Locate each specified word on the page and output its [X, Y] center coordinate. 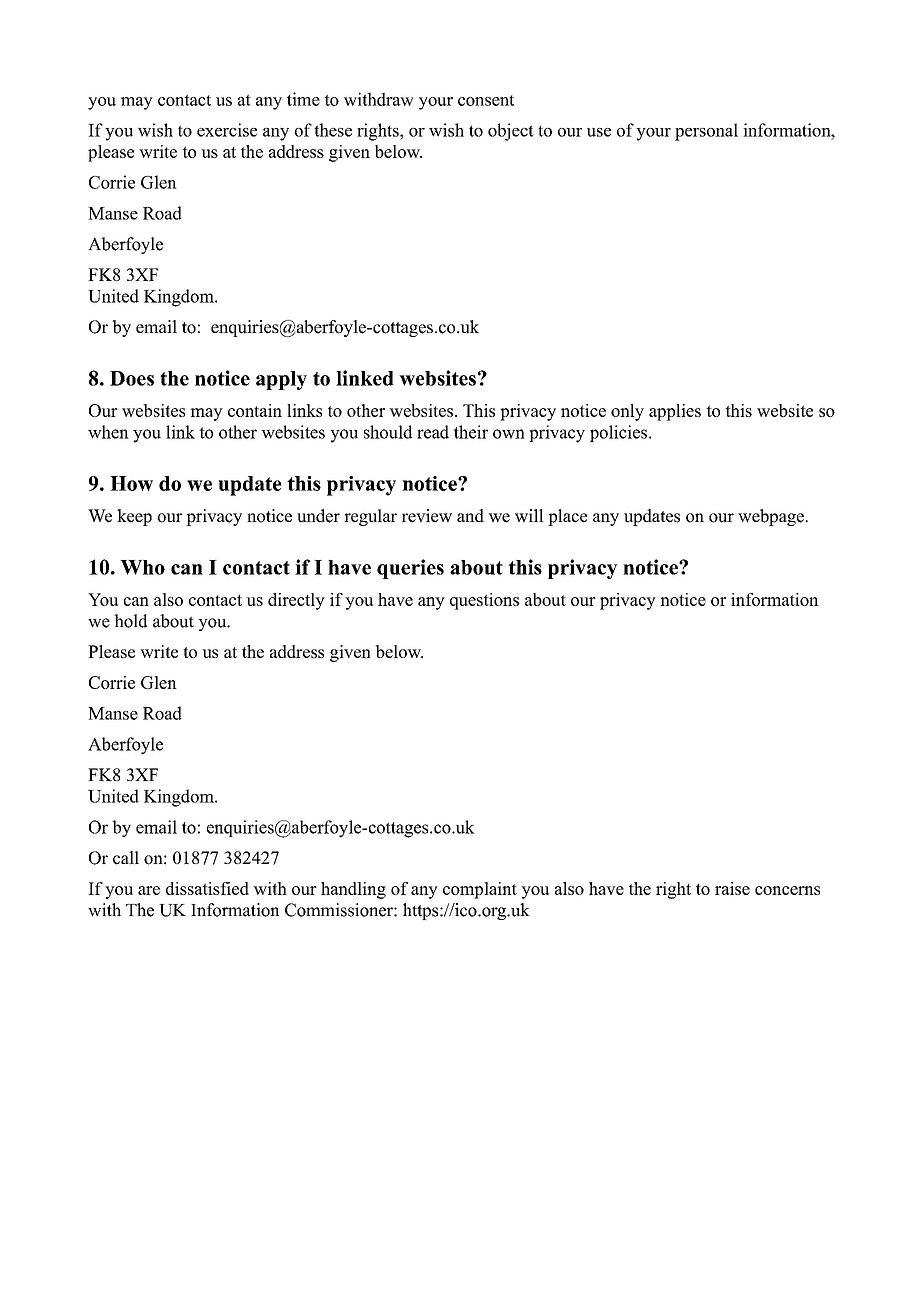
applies [675, 412]
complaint [480, 890]
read [433, 432]
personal [706, 132]
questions [484, 601]
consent [486, 100]
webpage [772, 517]
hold [131, 621]
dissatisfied [207, 888]
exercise [227, 130]
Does [132, 378]
